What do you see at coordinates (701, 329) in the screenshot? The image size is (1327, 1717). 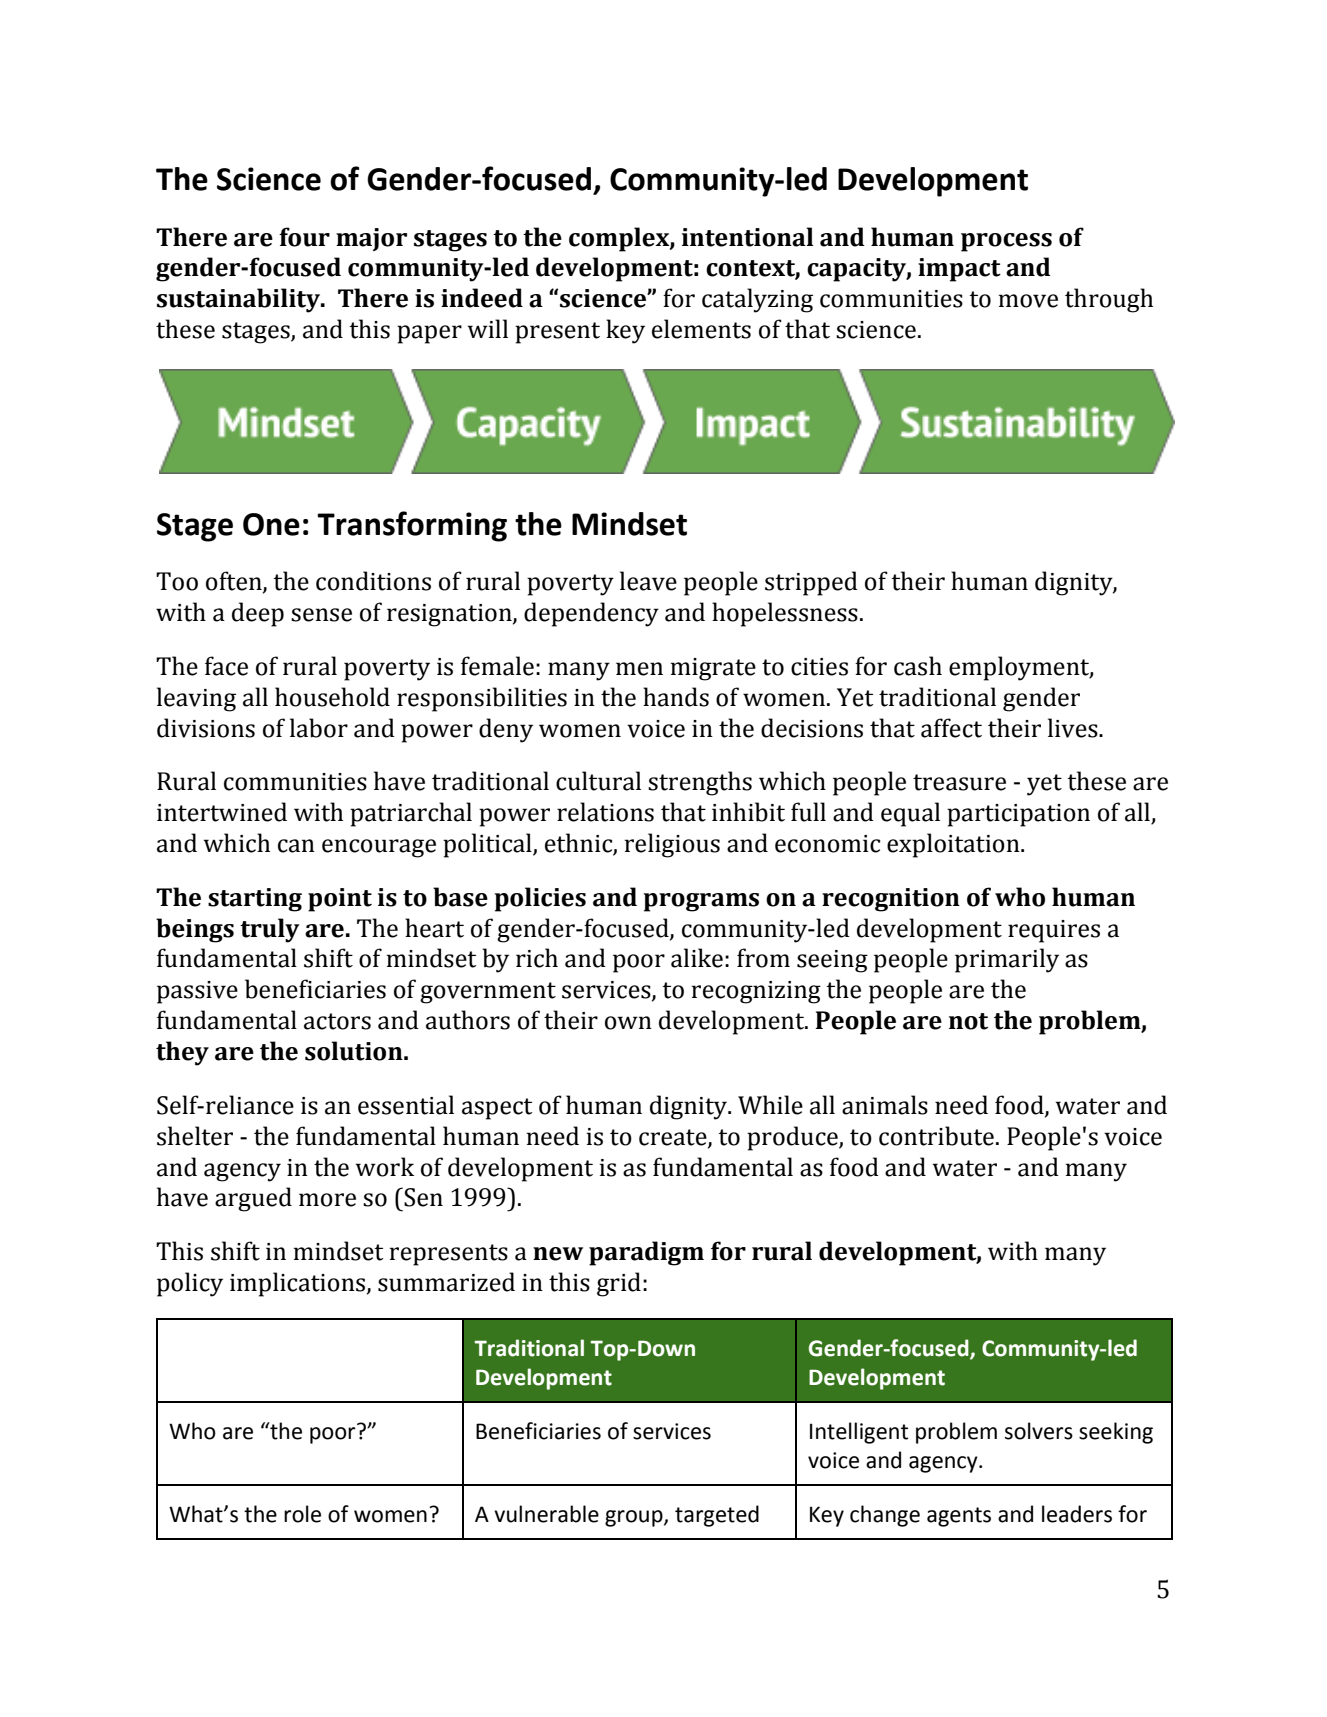 I see `elements` at bounding box center [701, 329].
